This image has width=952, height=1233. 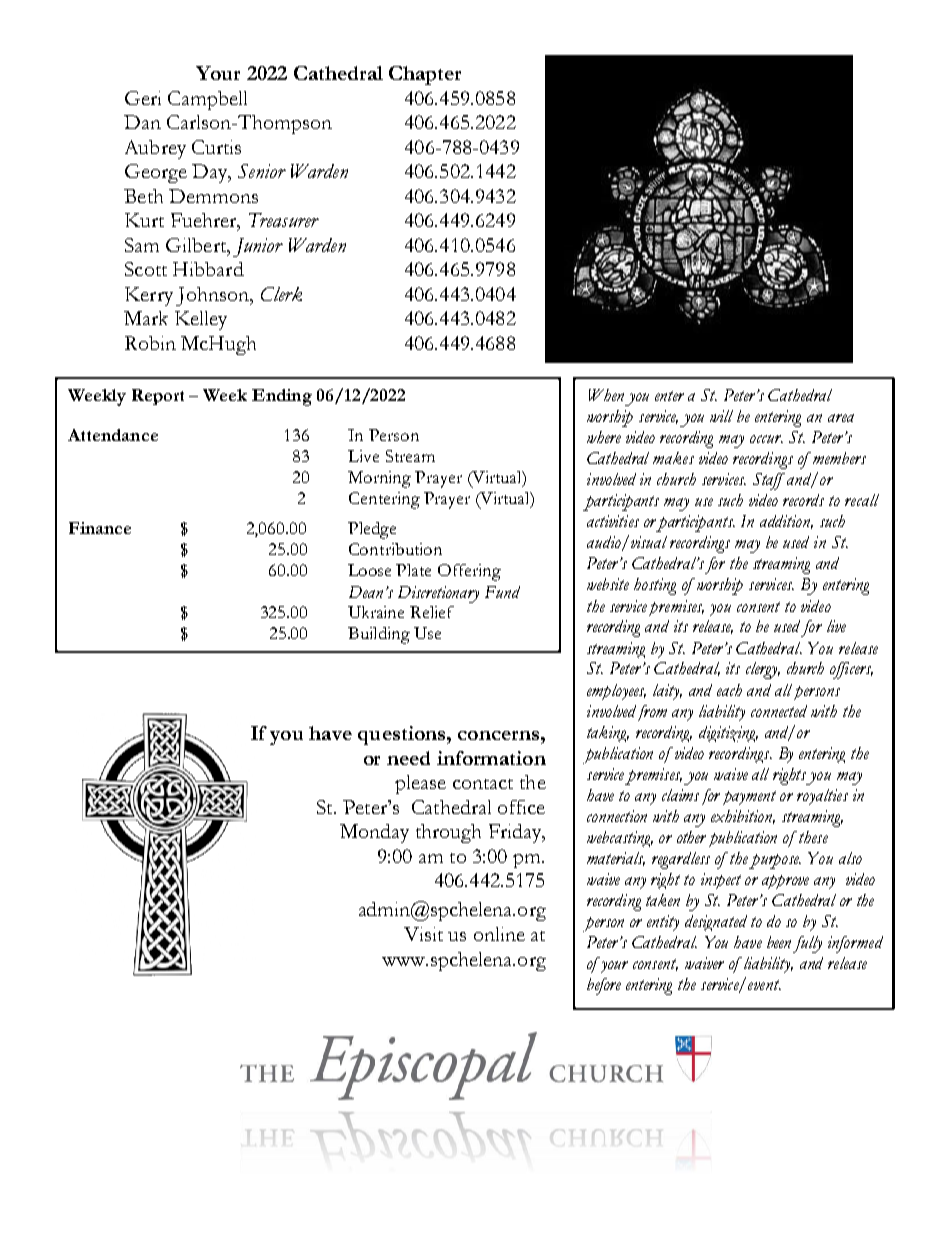 I want to click on need, so click(x=408, y=758).
